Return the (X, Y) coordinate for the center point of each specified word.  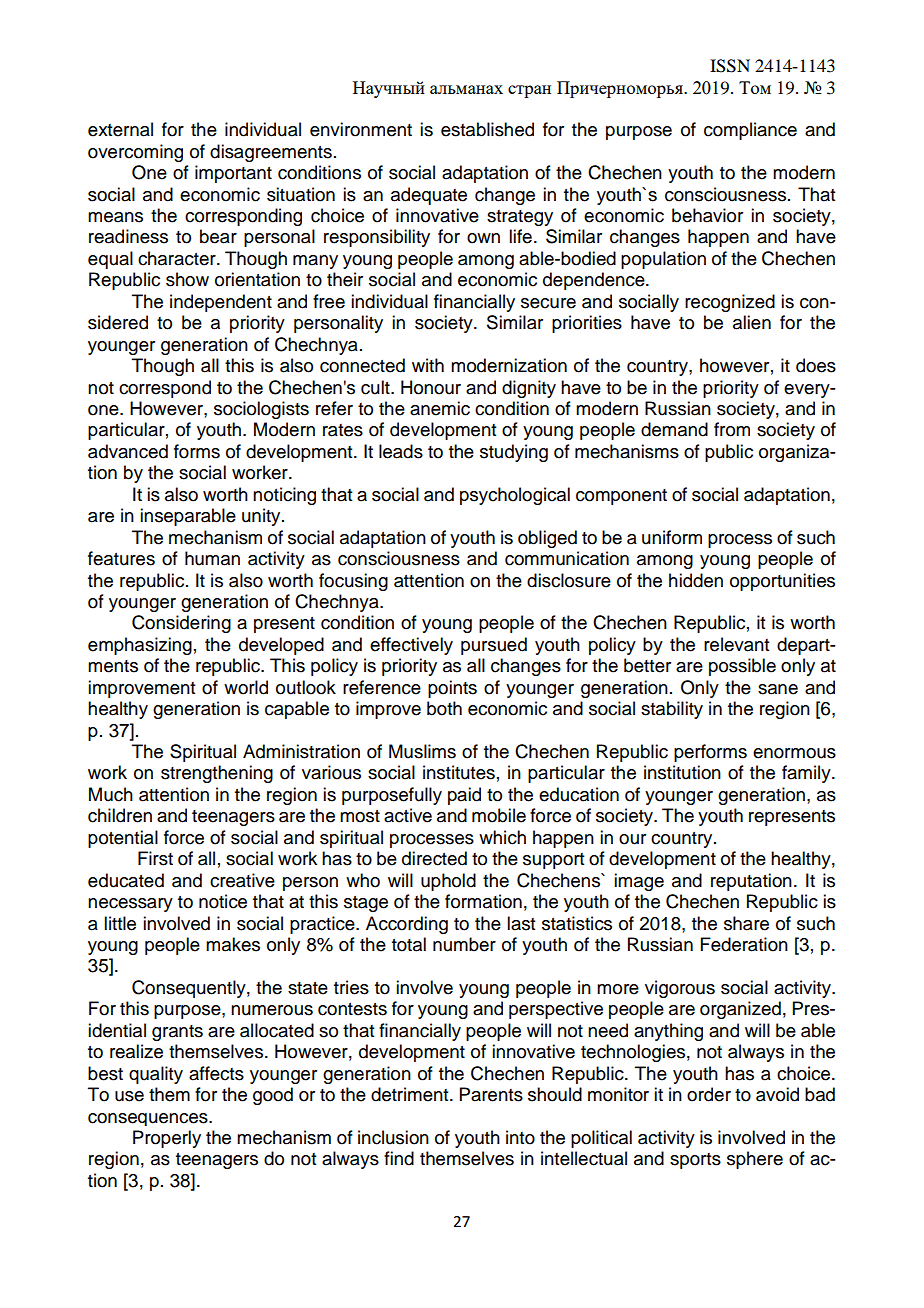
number (464, 944)
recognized (730, 303)
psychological (515, 496)
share (746, 923)
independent (221, 303)
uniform (672, 537)
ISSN (730, 66)
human (212, 558)
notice (223, 901)
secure (548, 303)
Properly (167, 1139)
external (120, 129)
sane (778, 689)
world (246, 687)
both (444, 708)
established (487, 129)
